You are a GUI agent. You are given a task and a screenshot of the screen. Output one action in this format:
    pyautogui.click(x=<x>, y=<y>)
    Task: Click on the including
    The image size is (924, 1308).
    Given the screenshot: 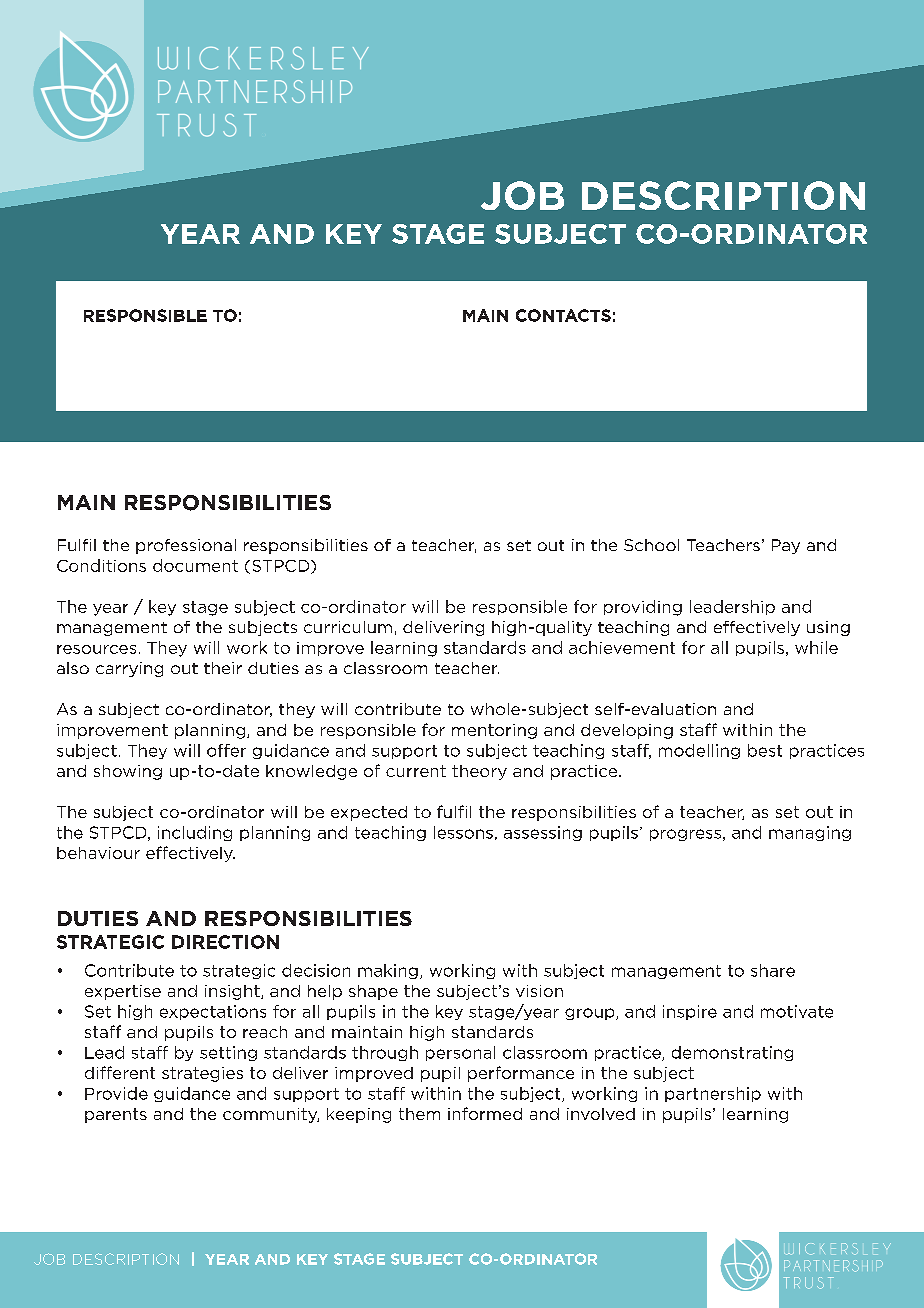 What is the action you would take?
    pyautogui.click(x=195, y=833)
